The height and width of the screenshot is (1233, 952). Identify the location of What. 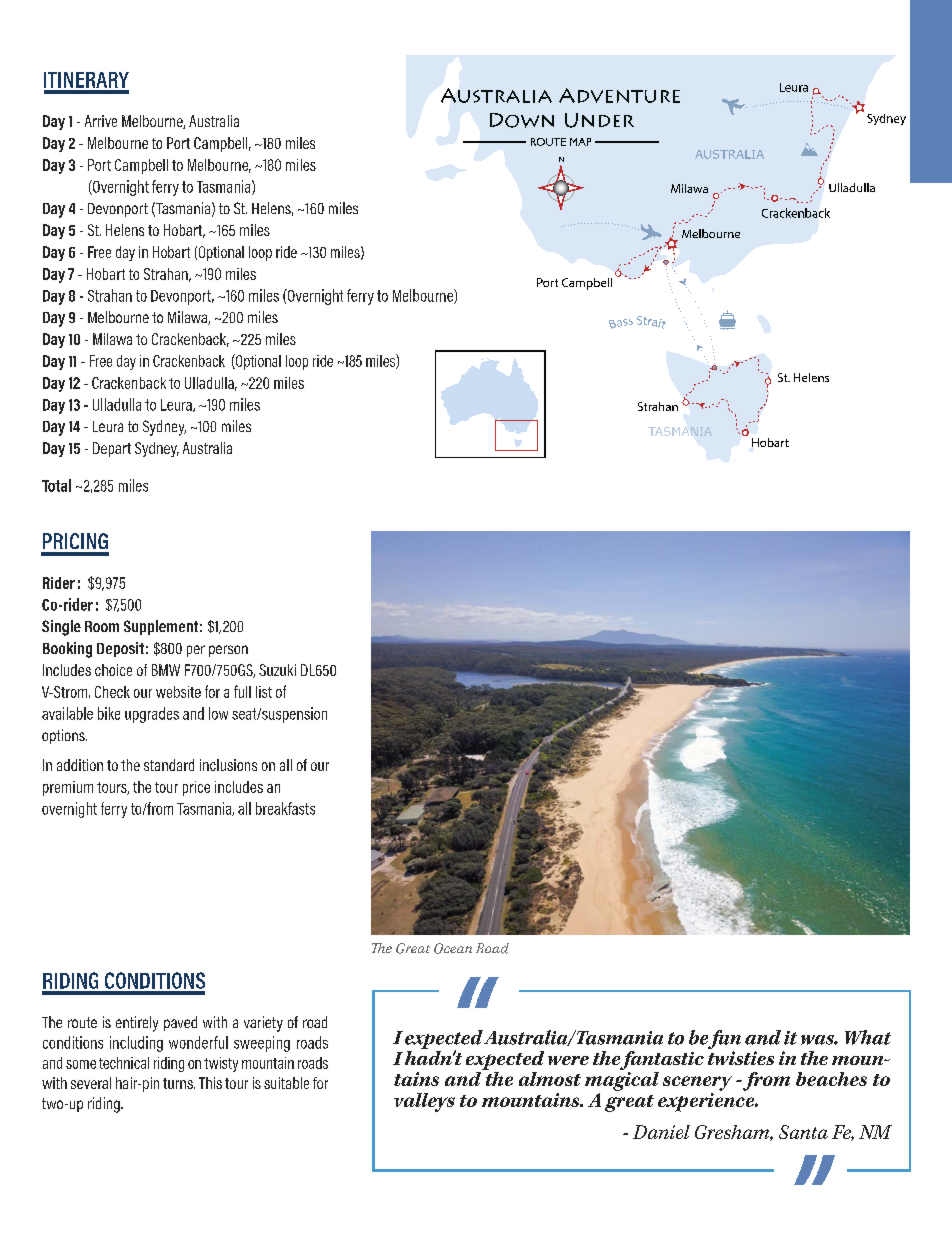
(868, 1037).
